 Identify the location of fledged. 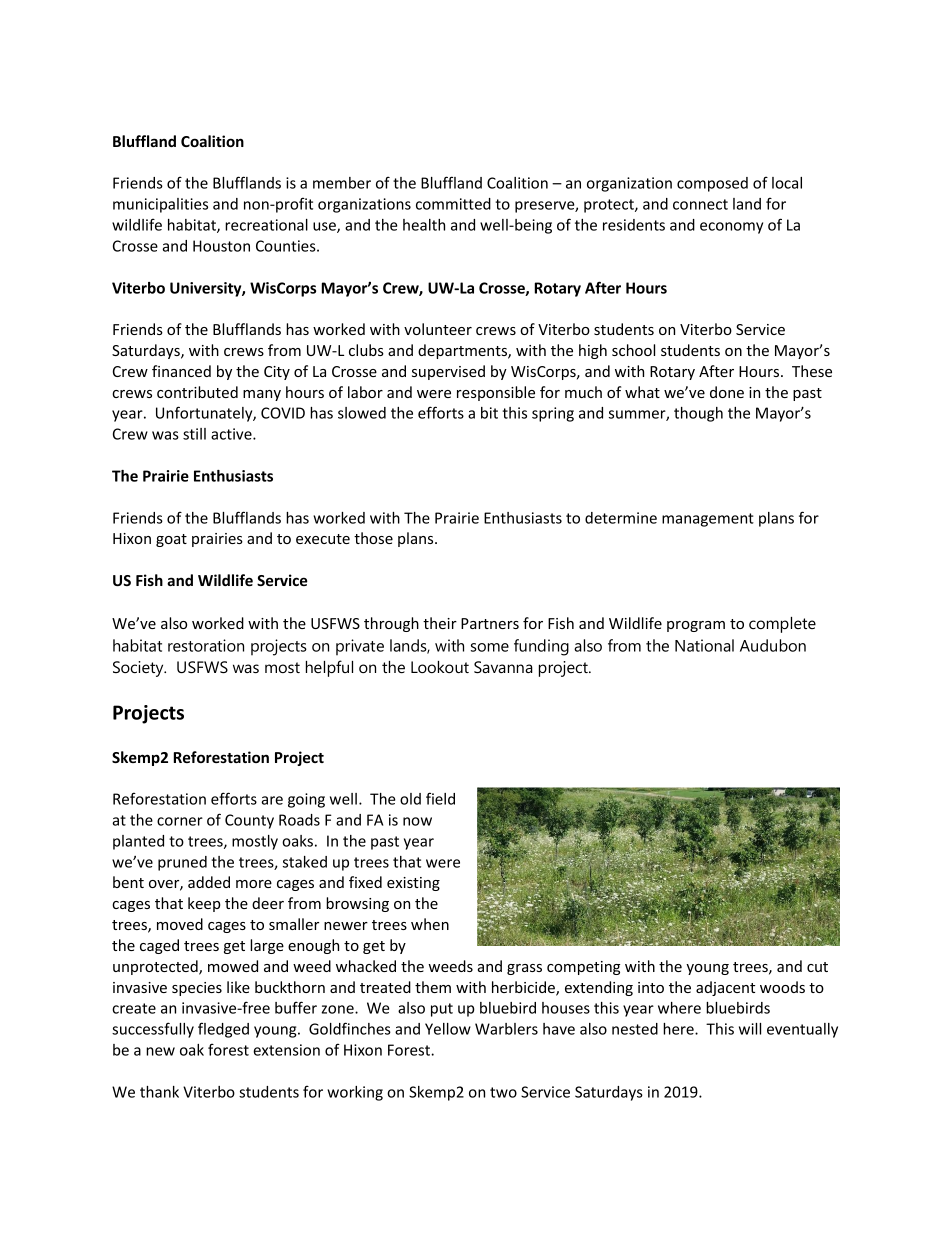
(223, 1030).
